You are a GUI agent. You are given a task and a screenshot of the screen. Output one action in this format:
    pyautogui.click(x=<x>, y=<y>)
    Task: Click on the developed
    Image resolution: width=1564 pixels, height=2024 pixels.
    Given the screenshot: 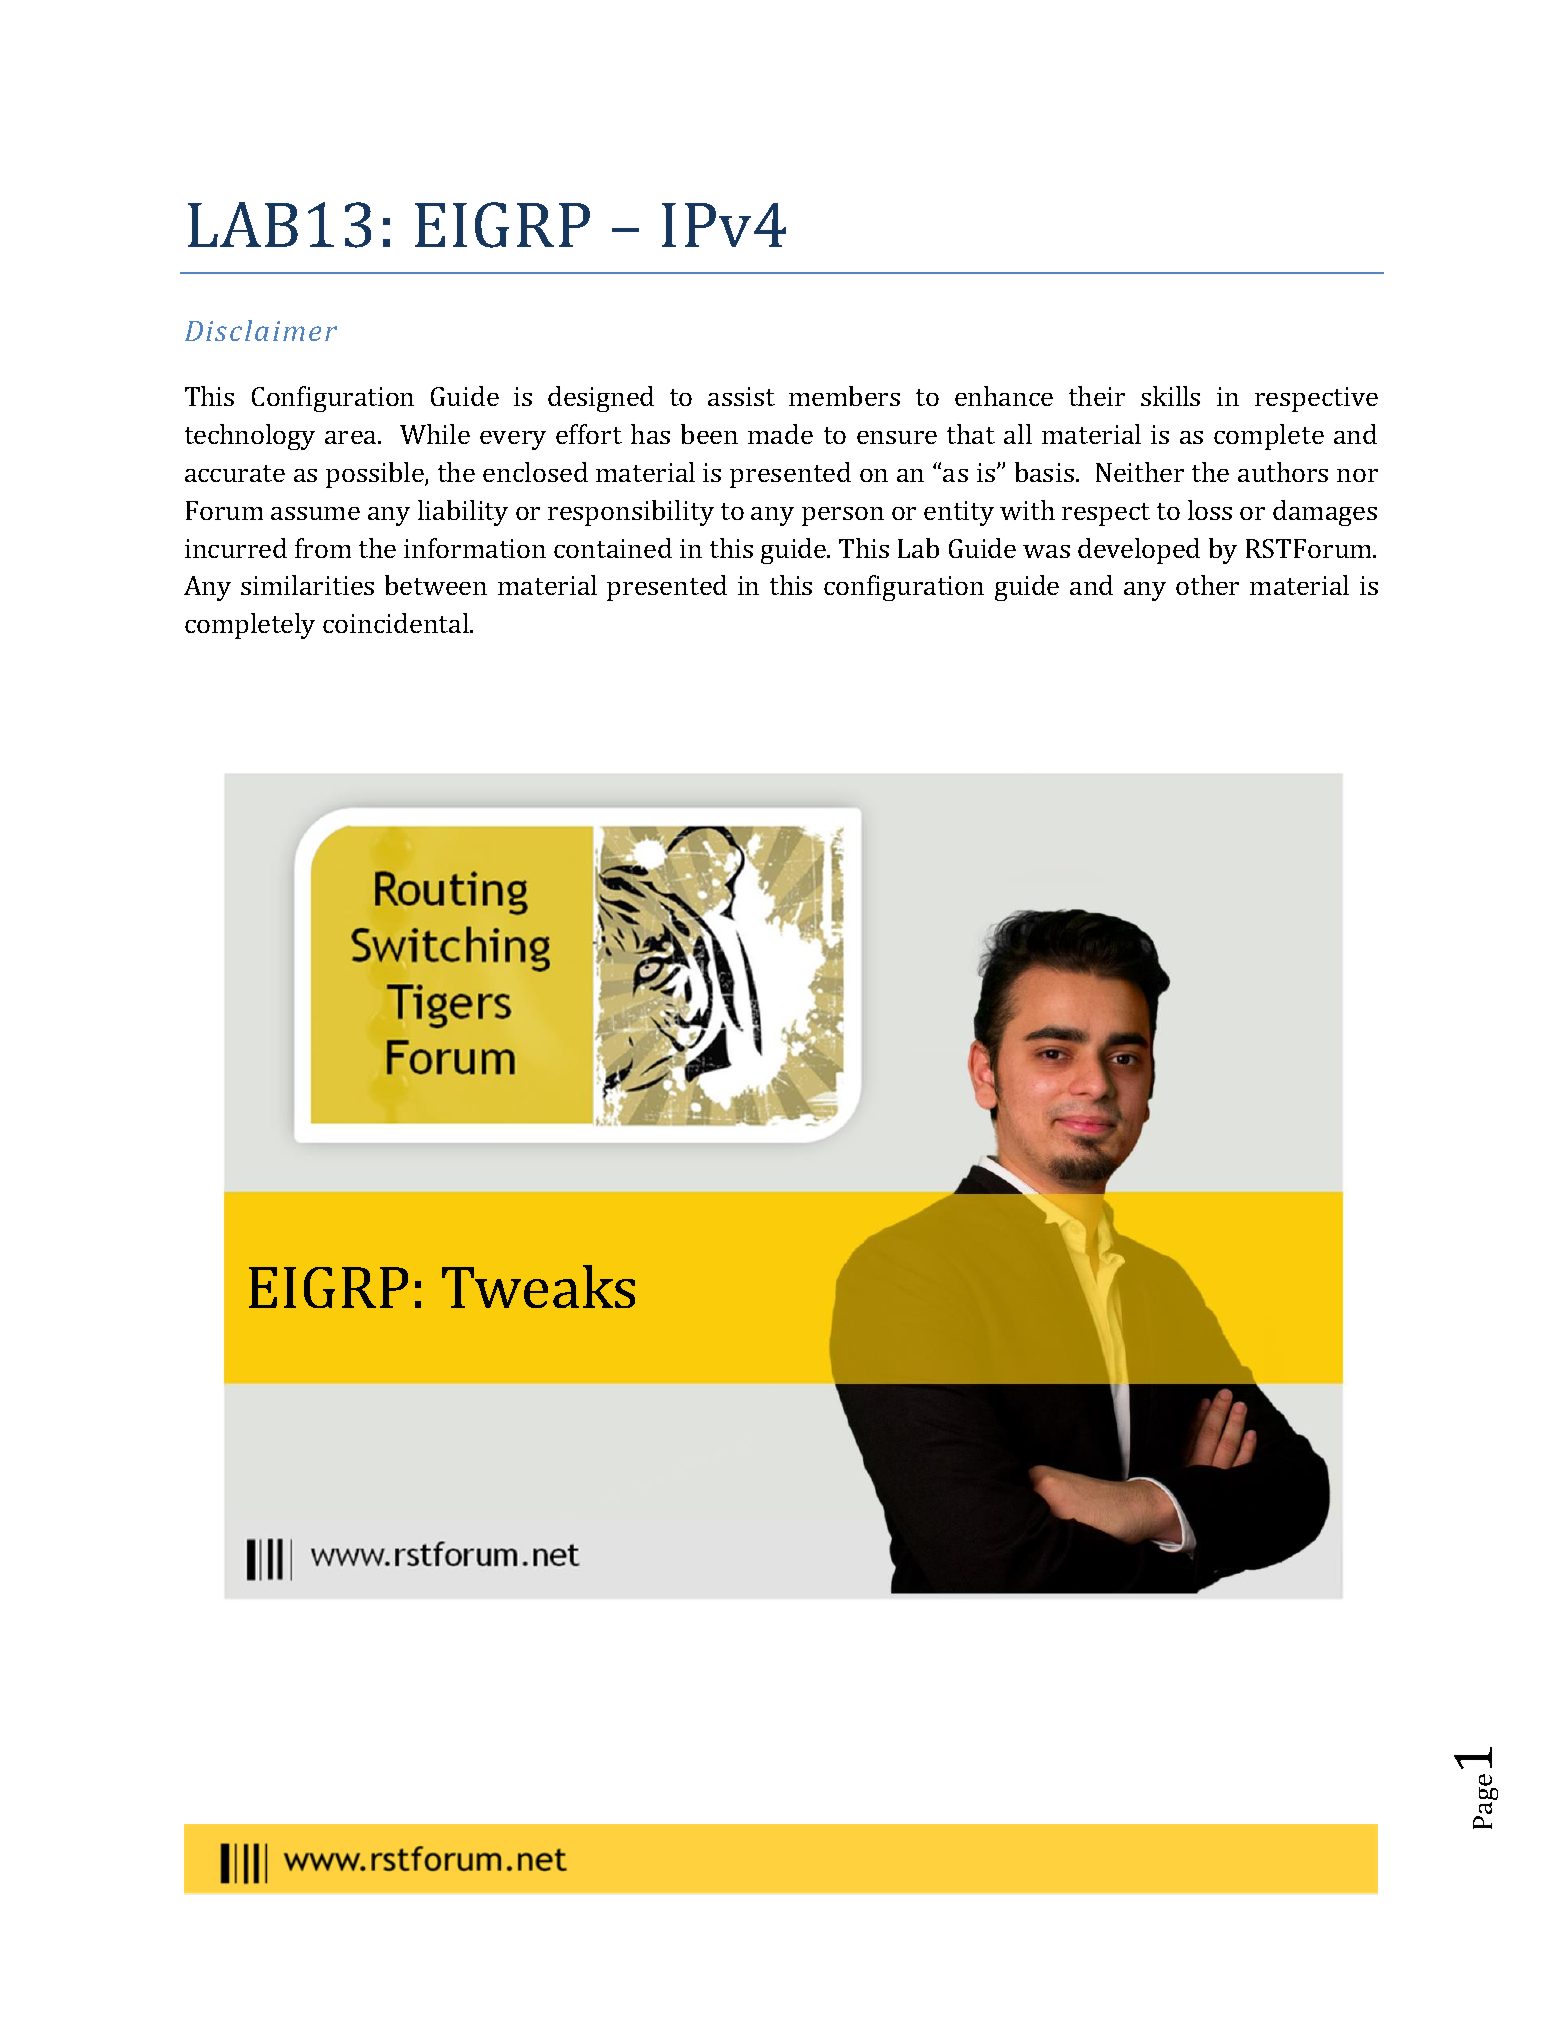 What is the action you would take?
    pyautogui.click(x=1139, y=551)
